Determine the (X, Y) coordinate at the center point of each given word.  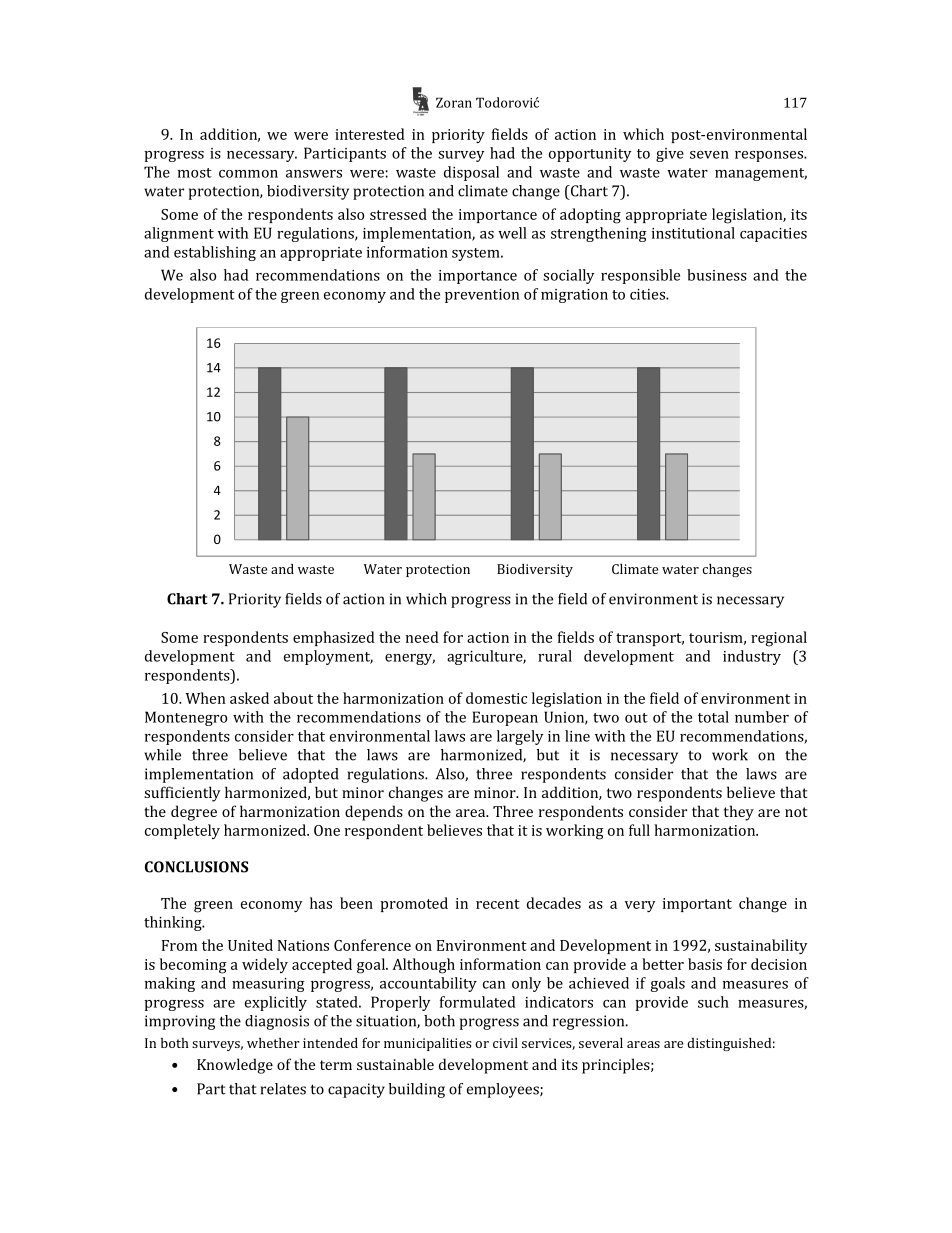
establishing (215, 253)
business (717, 275)
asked (249, 698)
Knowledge (235, 1066)
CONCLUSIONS (196, 867)
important (697, 905)
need (422, 637)
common (248, 174)
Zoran (454, 102)
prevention (482, 296)
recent (498, 904)
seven (709, 155)
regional (779, 639)
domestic (496, 698)
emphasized (333, 638)
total (713, 717)
